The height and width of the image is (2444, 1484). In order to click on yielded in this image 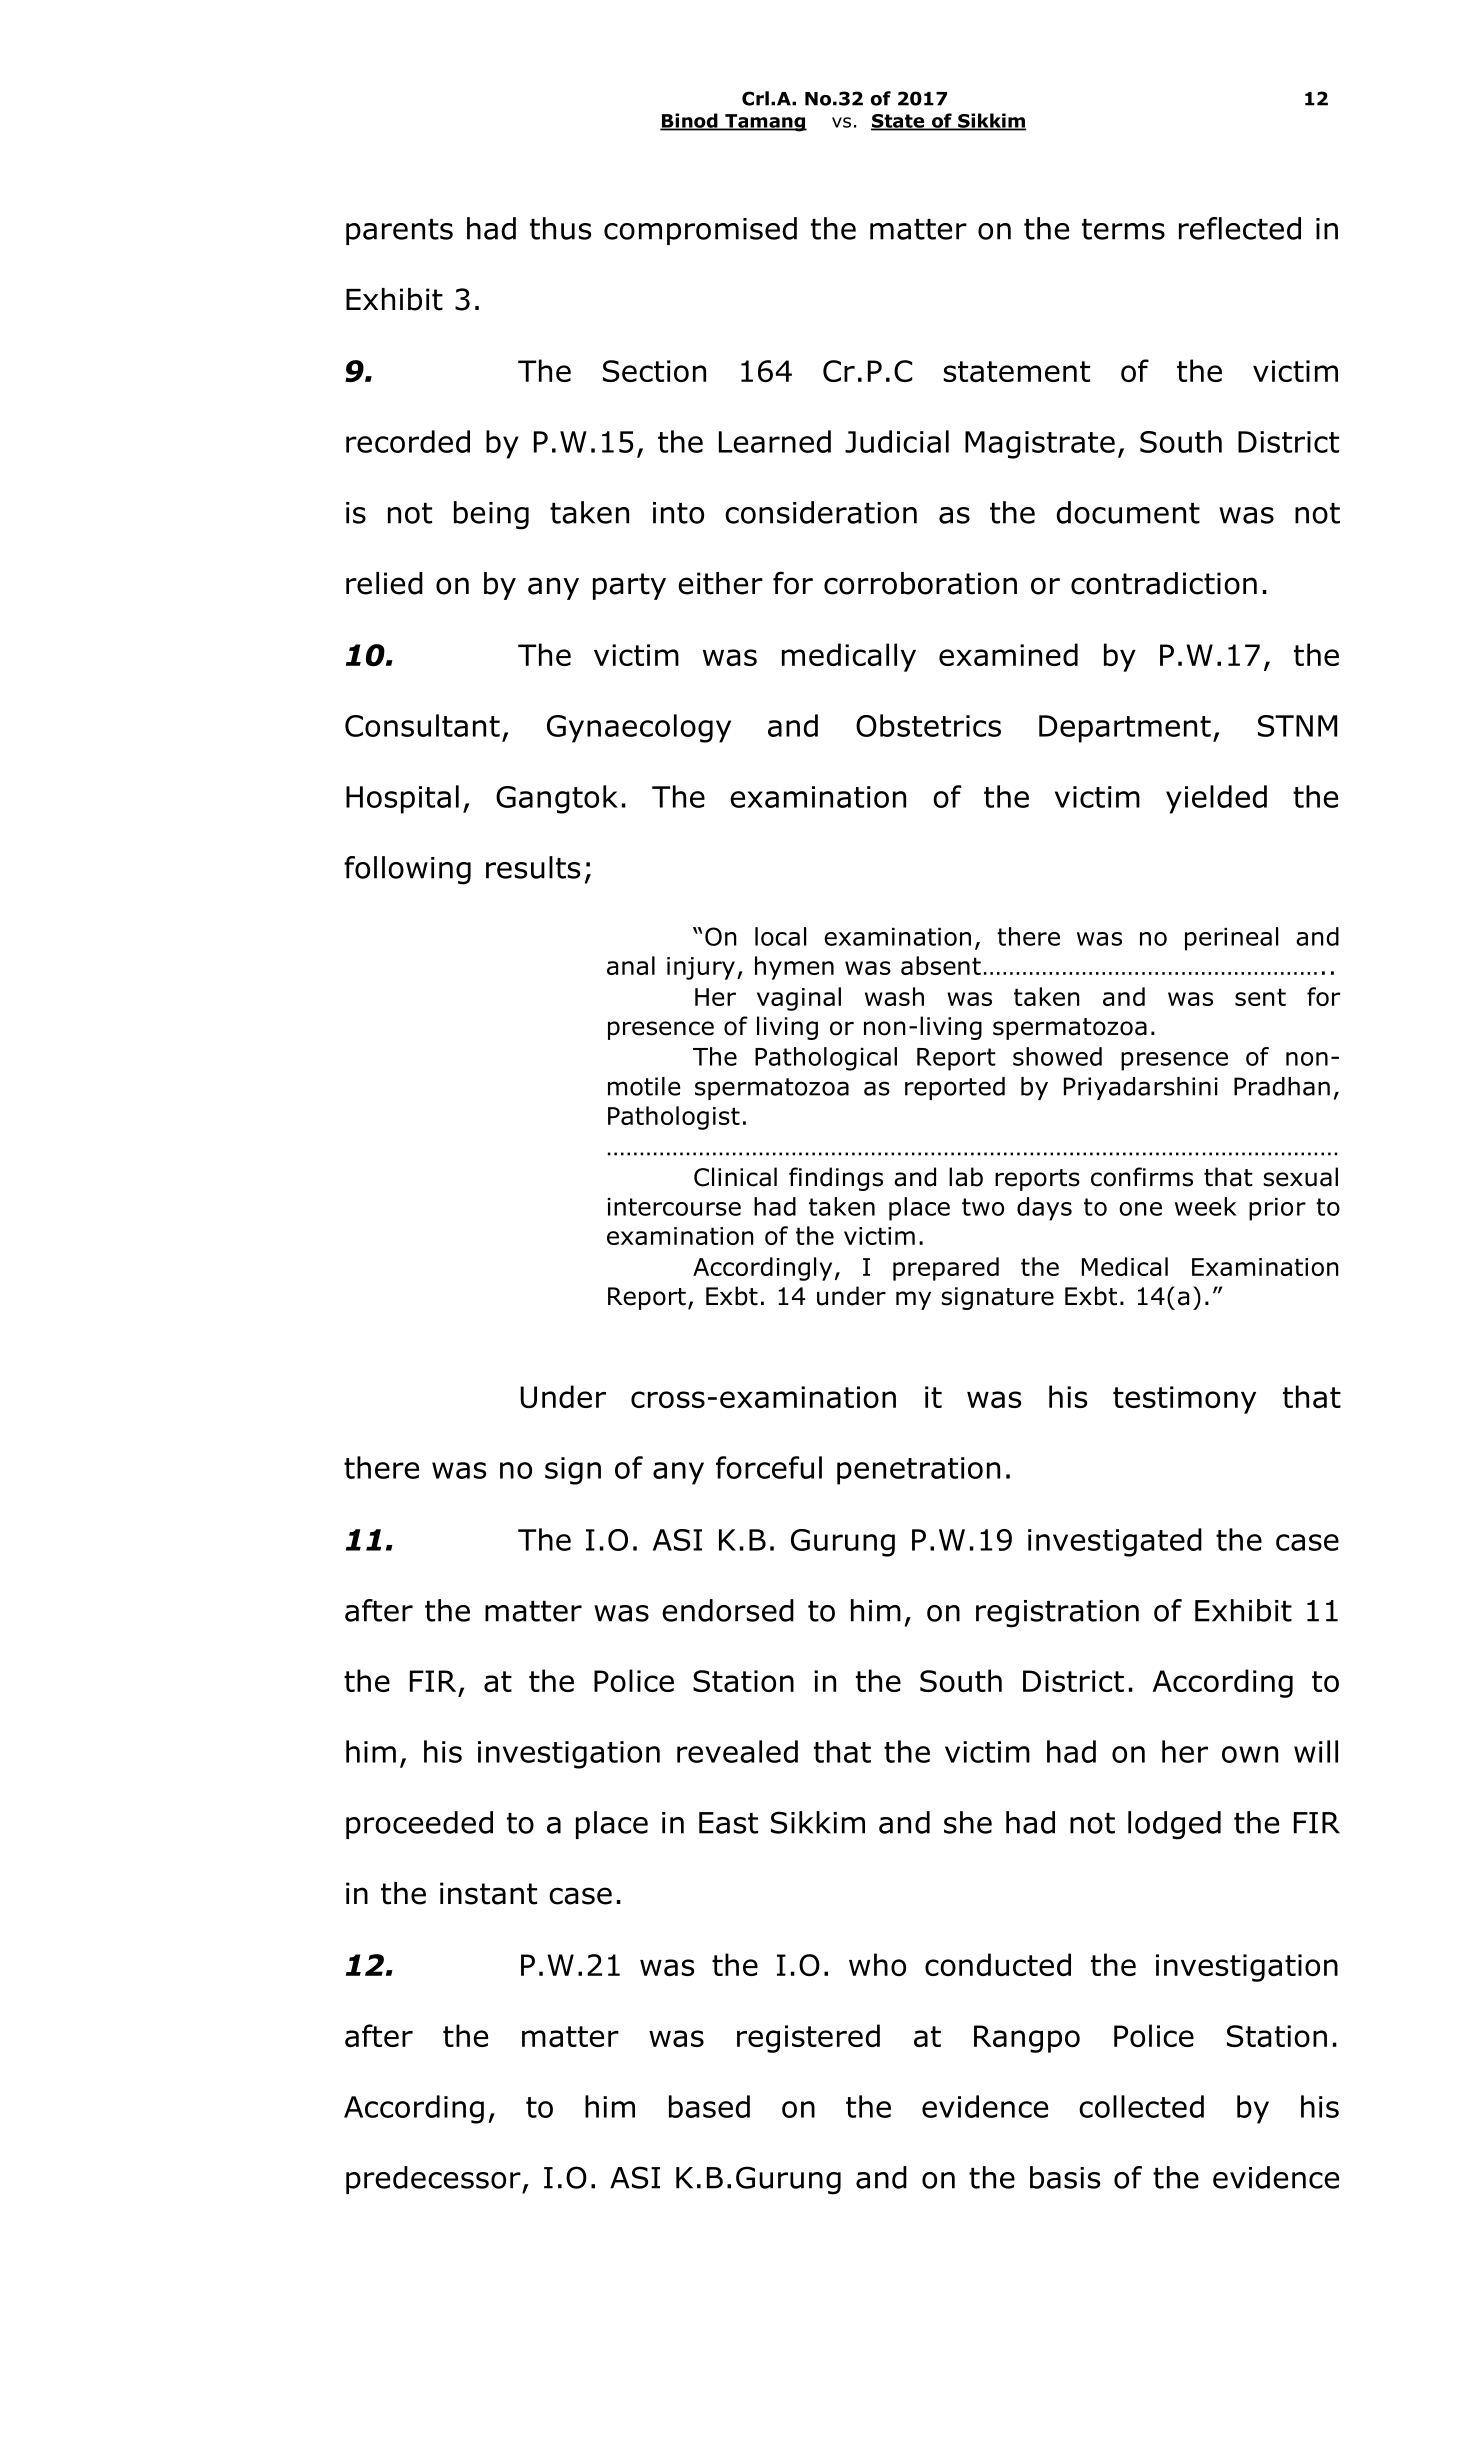, I will do `click(1216, 799)`.
